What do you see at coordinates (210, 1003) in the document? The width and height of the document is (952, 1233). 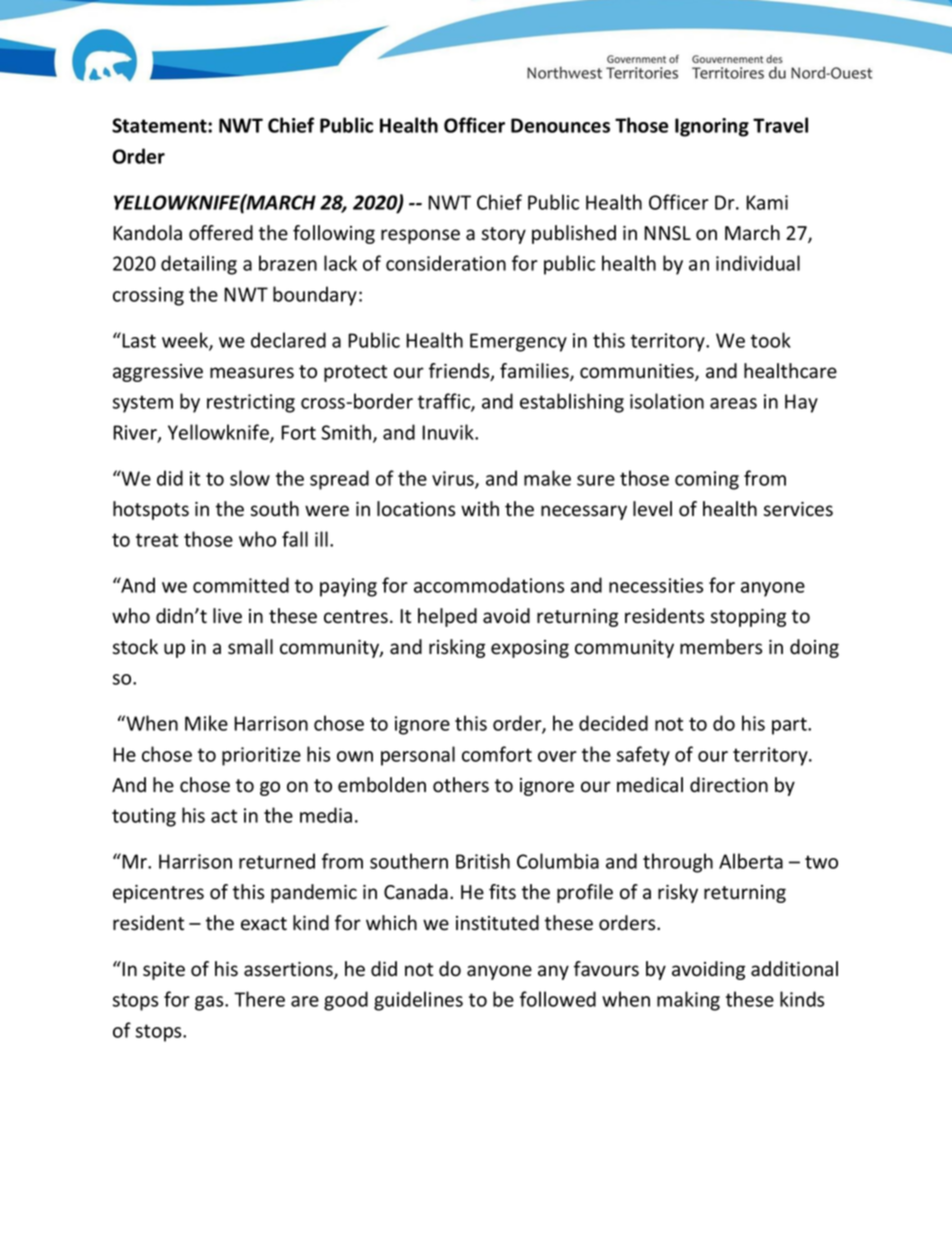 I see `gas` at bounding box center [210, 1003].
